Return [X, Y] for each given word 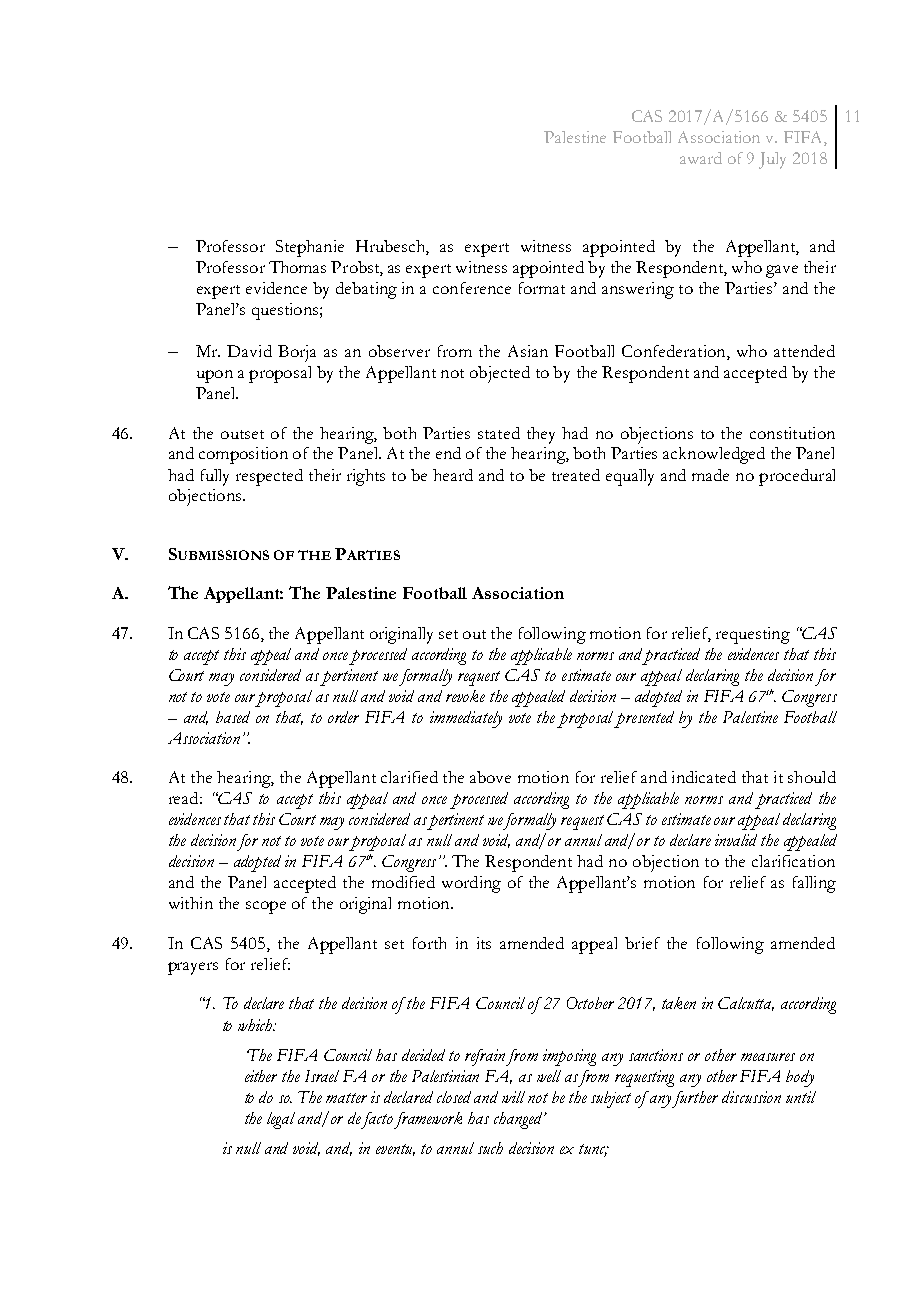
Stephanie [310, 248]
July [772, 160]
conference [472, 288]
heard [453, 475]
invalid [736, 840]
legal [281, 1120]
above [490, 777]
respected [269, 477]
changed [520, 1120]
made [710, 475]
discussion [751, 1097]
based [233, 717]
